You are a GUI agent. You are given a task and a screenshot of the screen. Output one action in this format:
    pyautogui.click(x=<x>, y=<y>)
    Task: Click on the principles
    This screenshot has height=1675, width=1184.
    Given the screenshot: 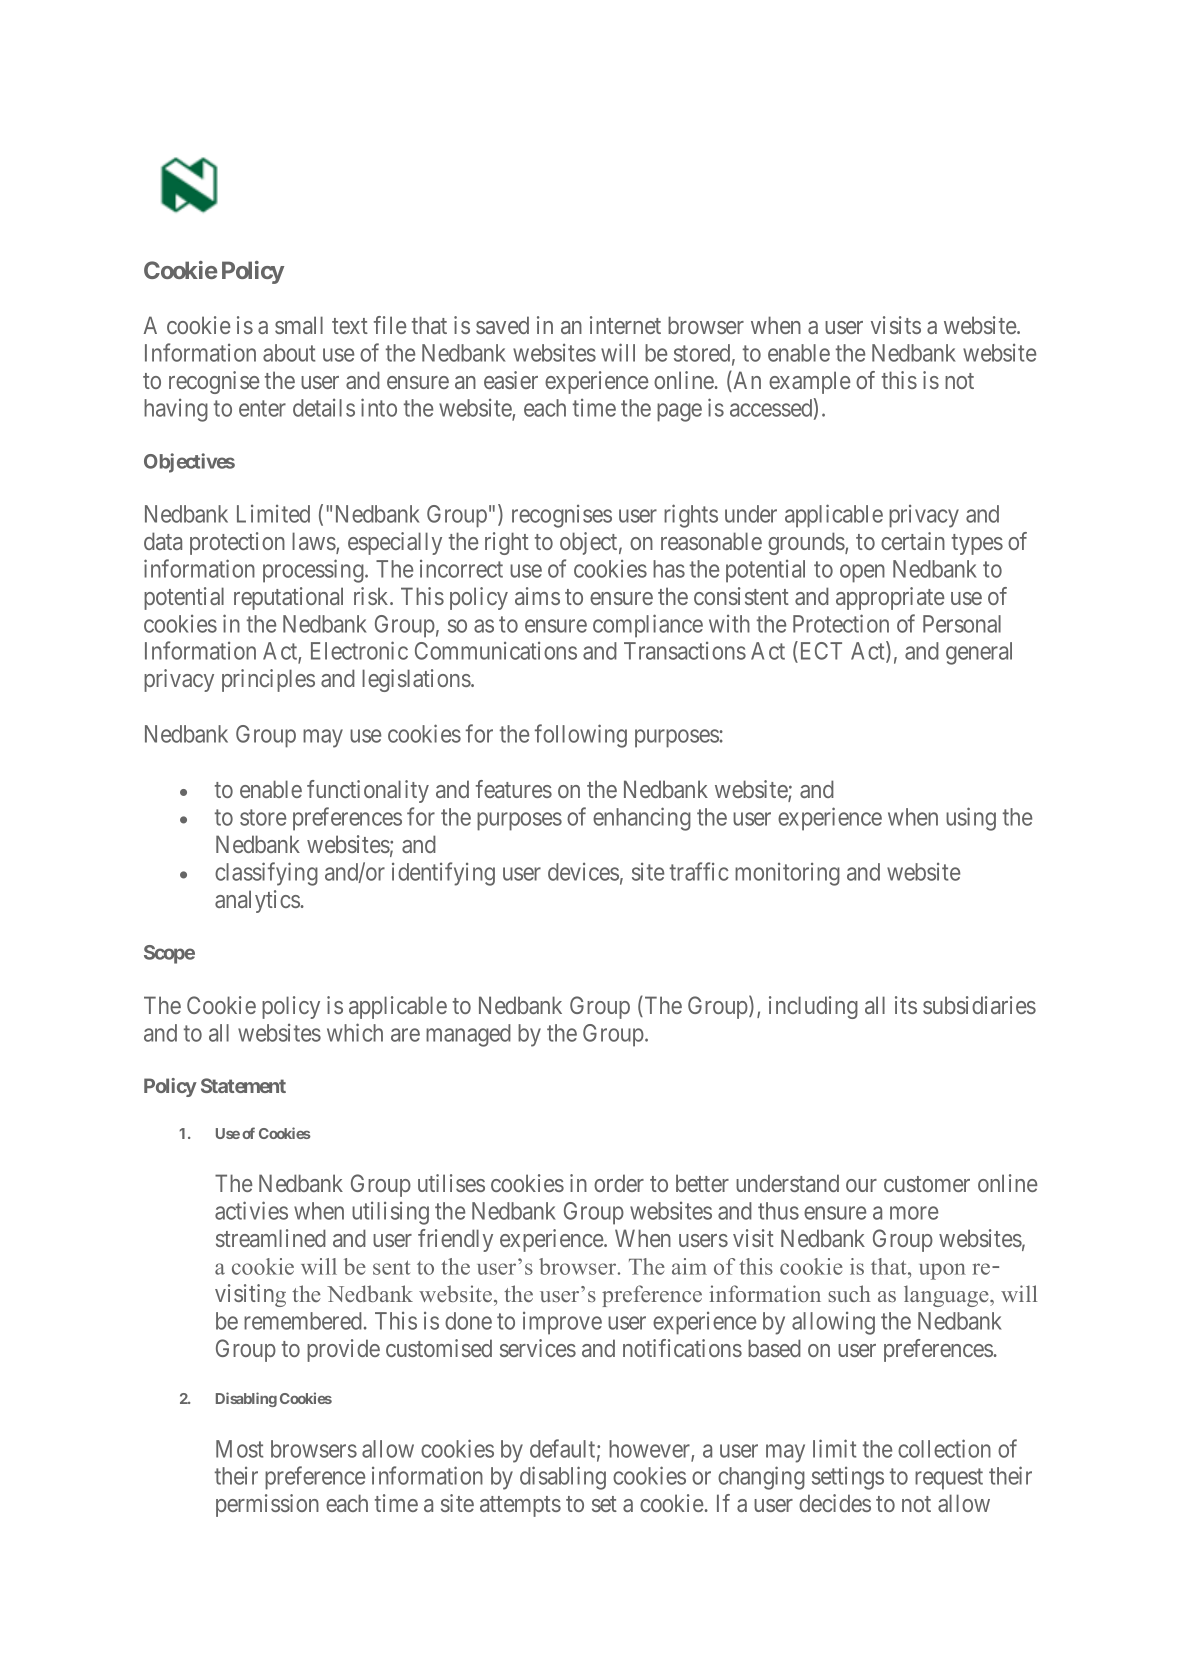 What is the action you would take?
    pyautogui.click(x=268, y=680)
